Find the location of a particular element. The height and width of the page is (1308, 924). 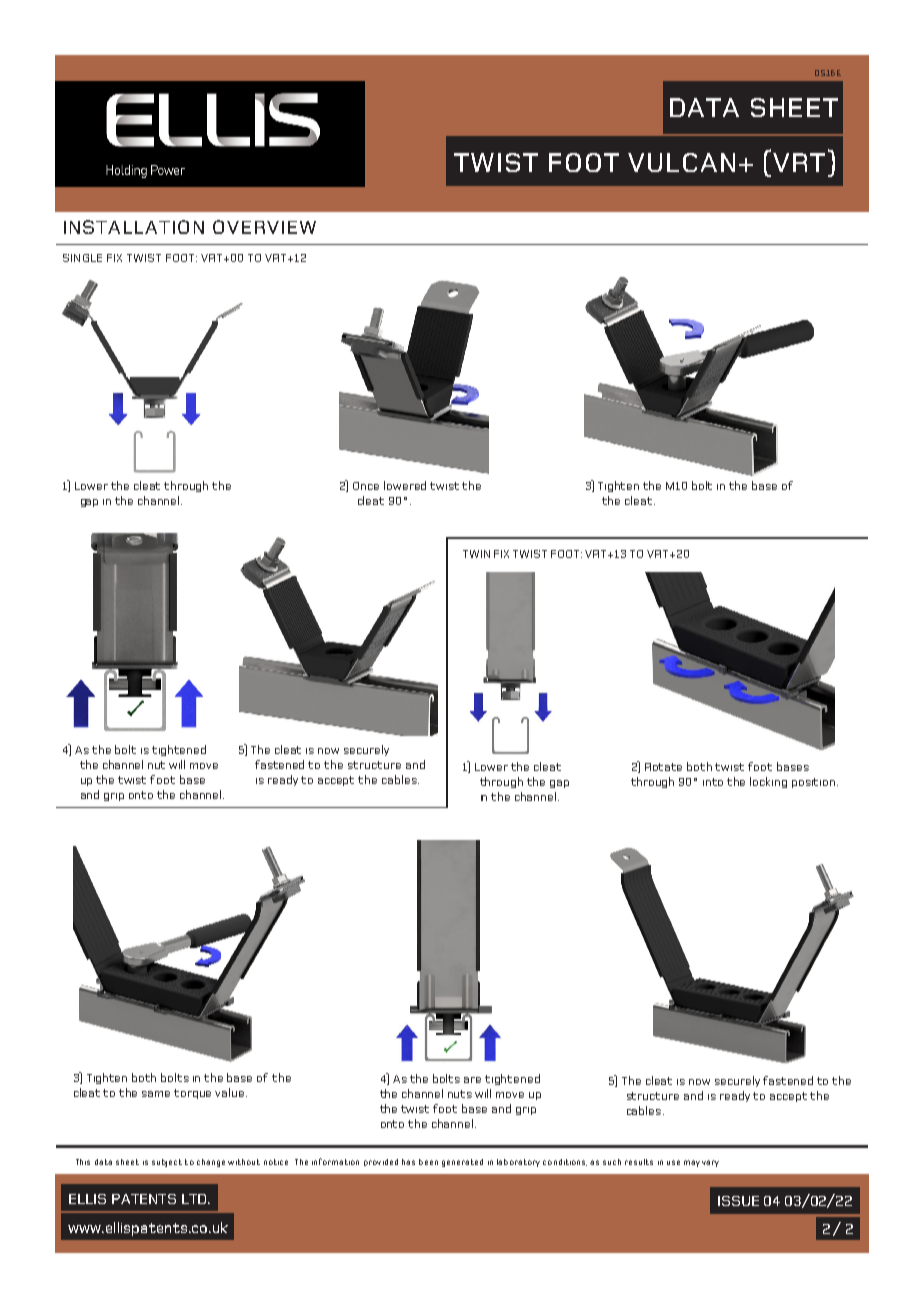

INSTALLATION is located at coordinates (134, 227).
